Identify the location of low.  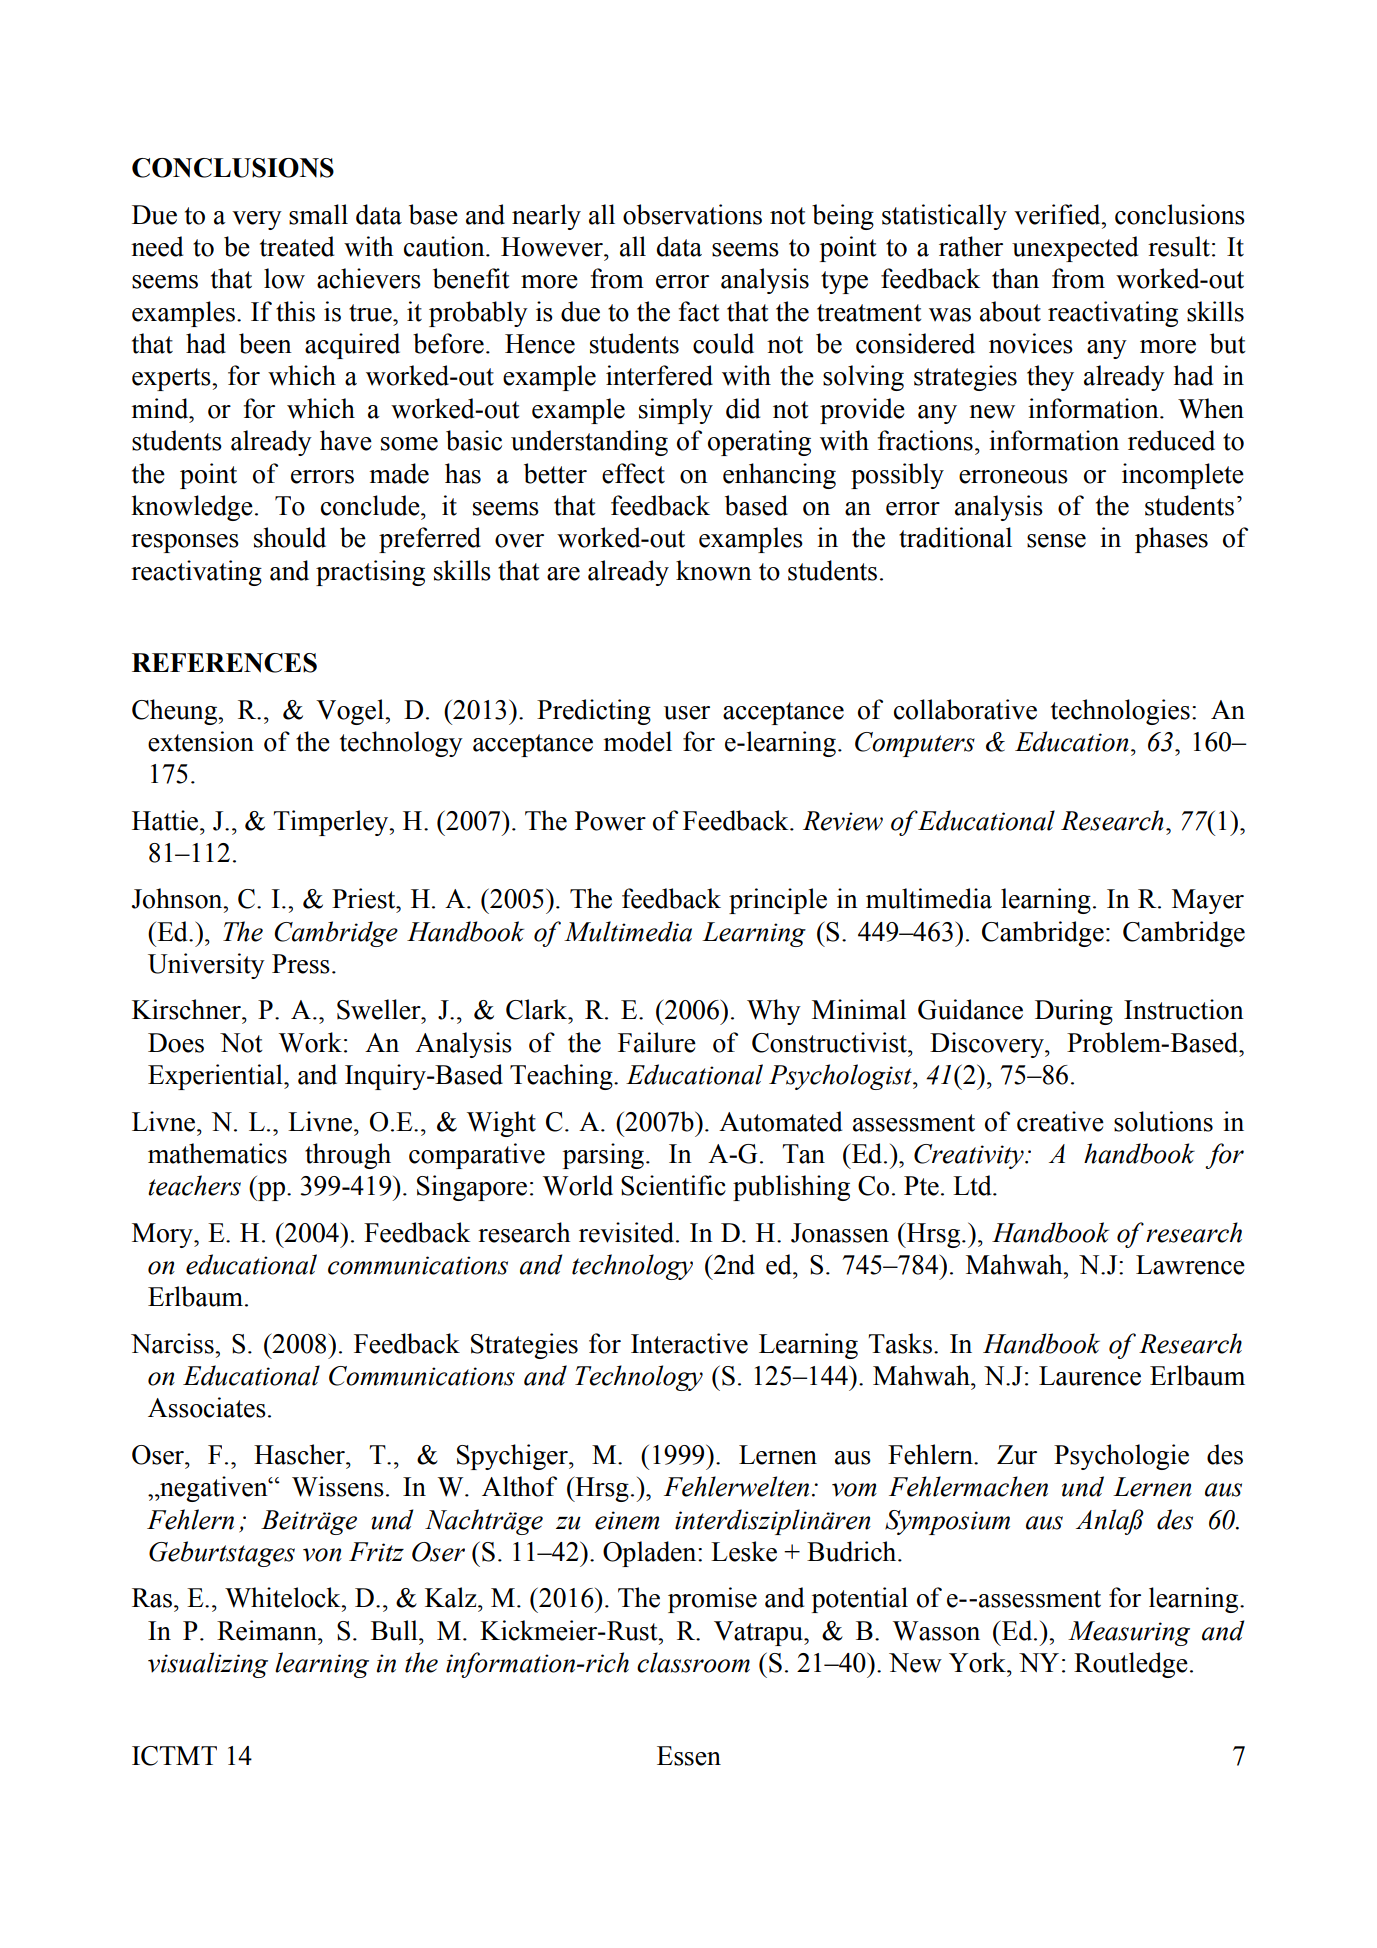
(284, 278).
